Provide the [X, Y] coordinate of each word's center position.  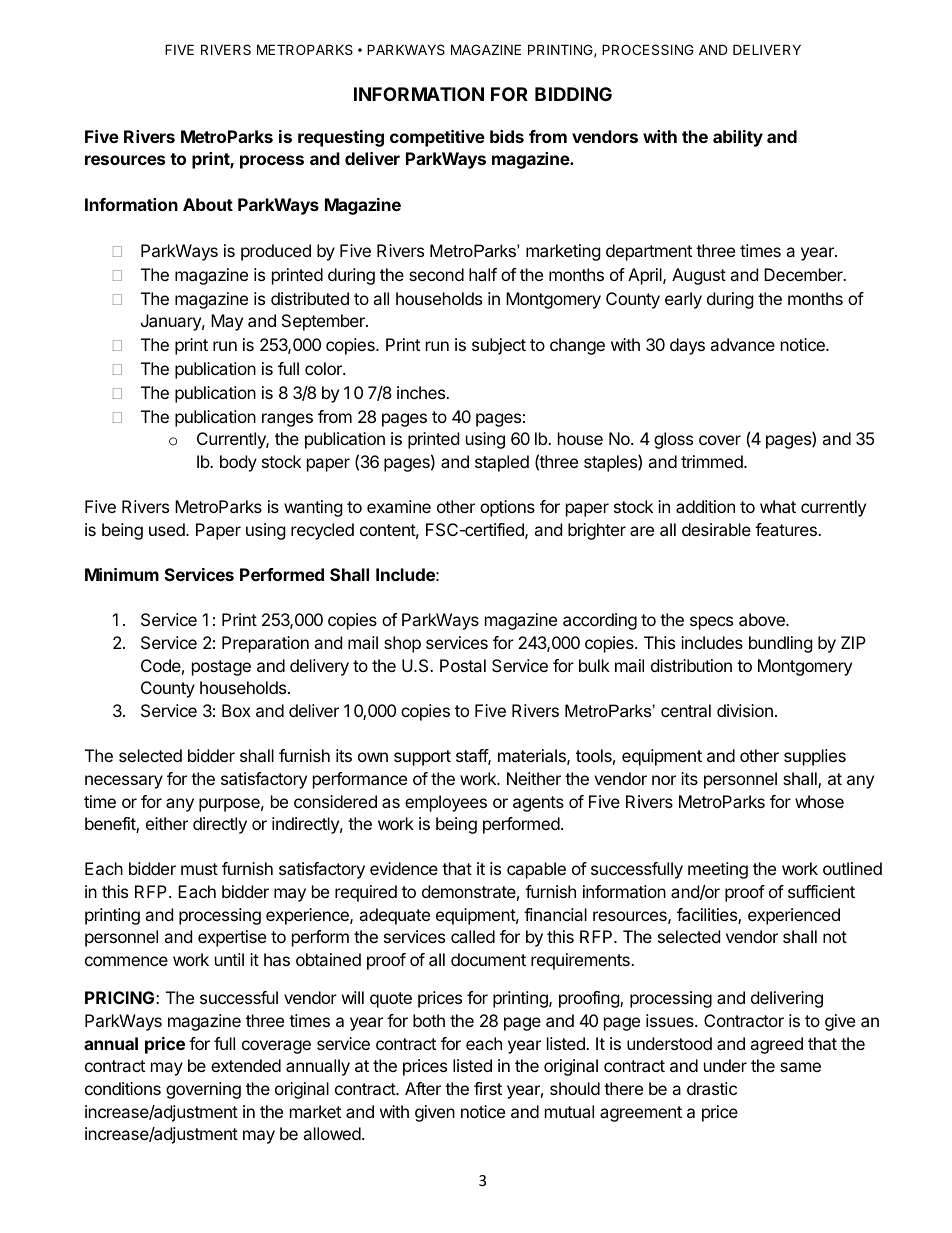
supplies [815, 757]
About [208, 204]
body [238, 463]
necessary [124, 782]
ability [738, 138]
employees [446, 803]
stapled [502, 463]
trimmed [713, 461]
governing [203, 1090]
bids [507, 136]
